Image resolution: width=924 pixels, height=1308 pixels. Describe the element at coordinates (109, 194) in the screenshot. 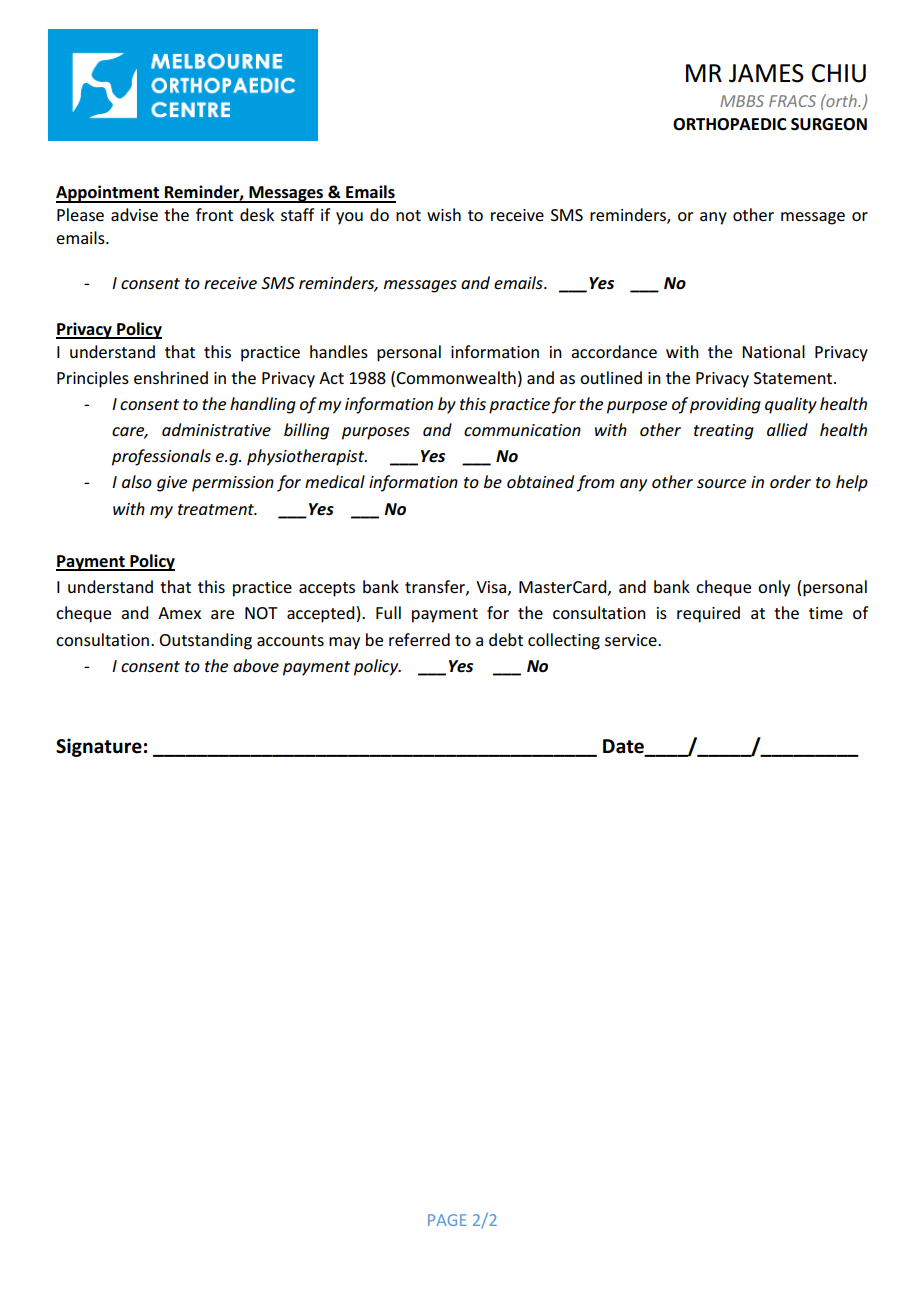

I see `Appointment` at that location.
